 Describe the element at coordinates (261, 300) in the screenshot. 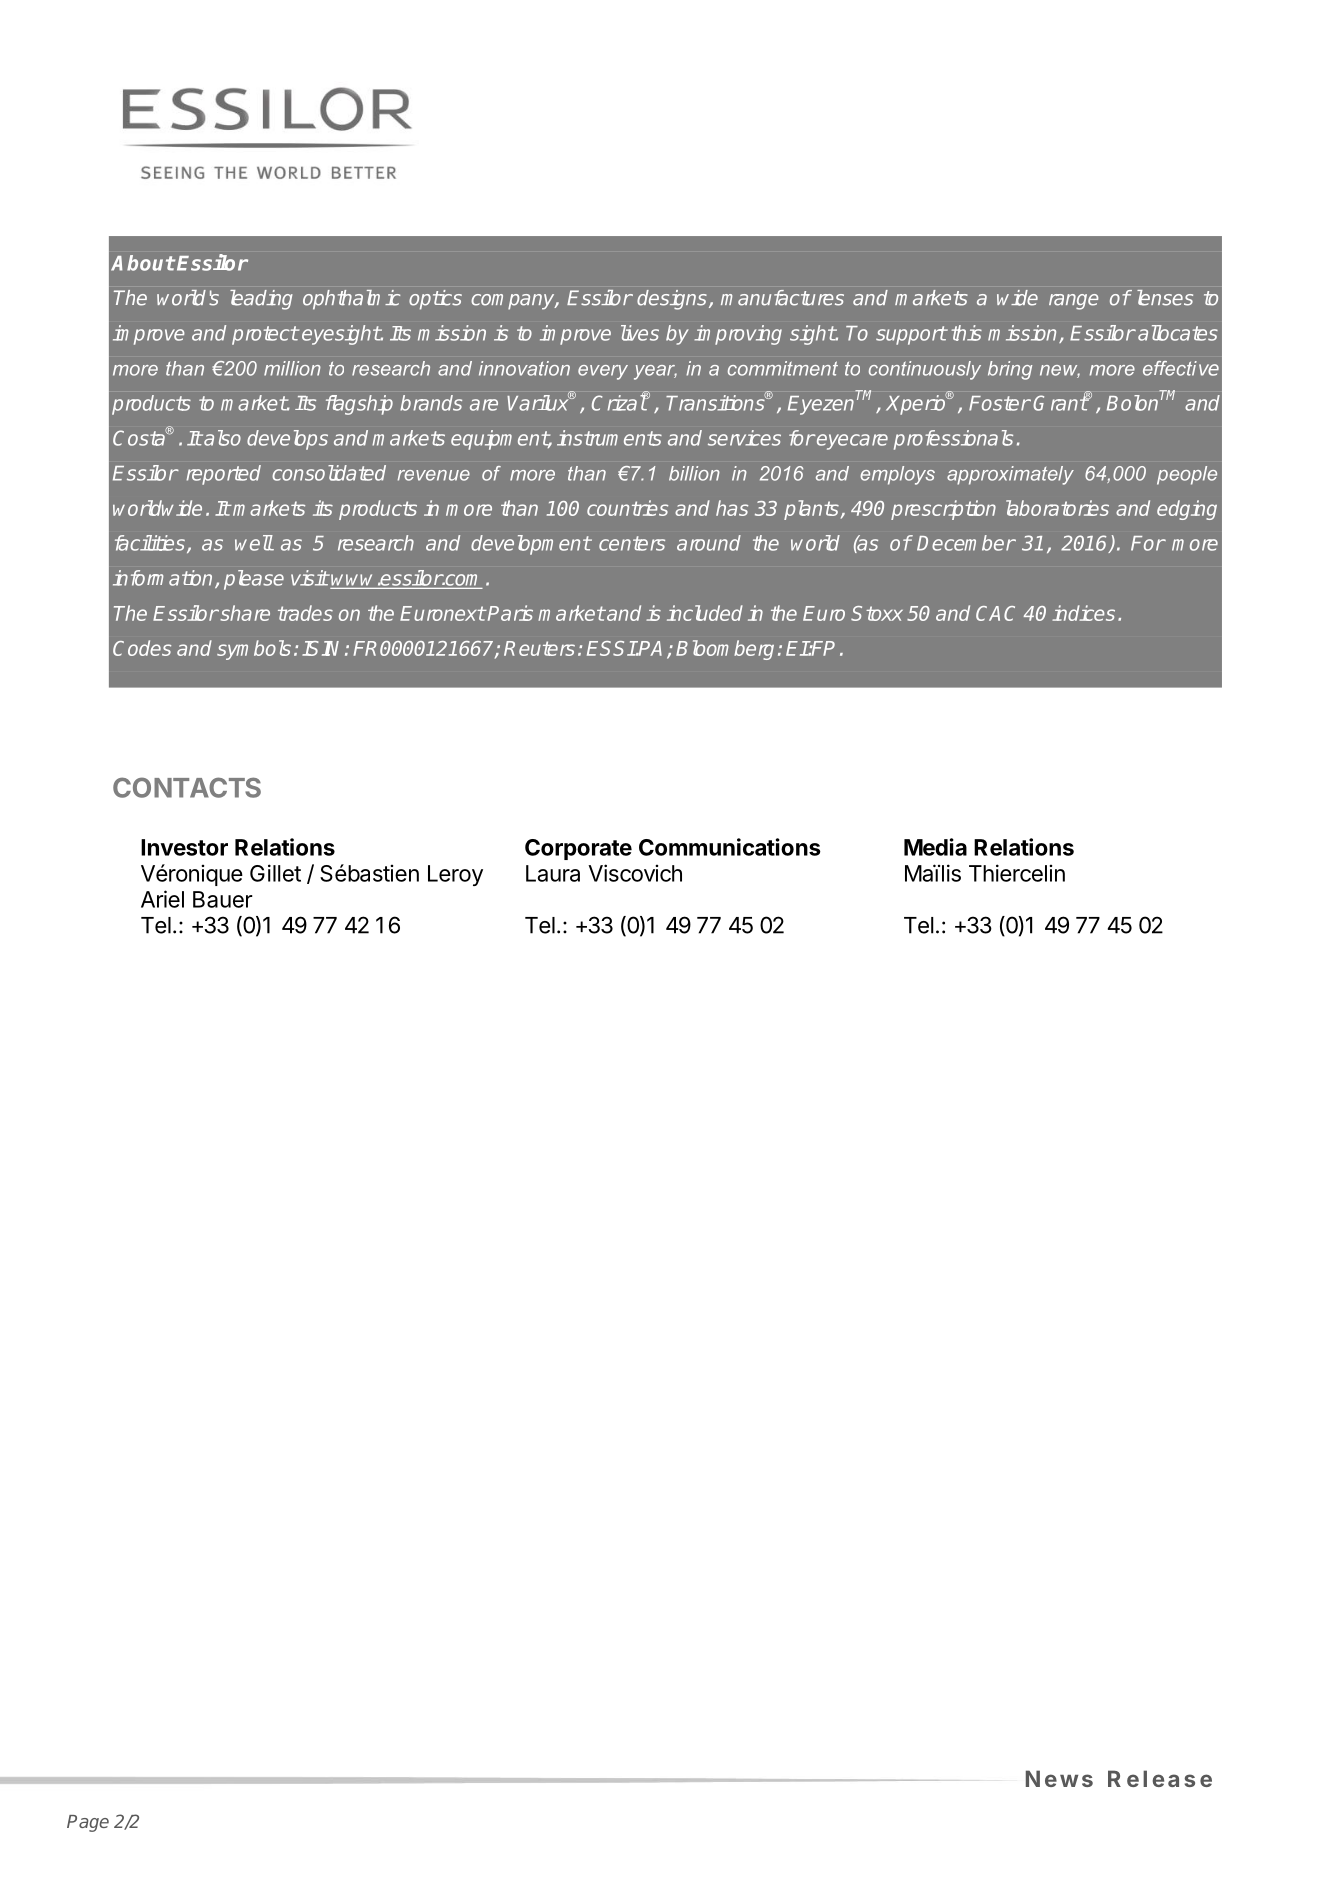

I see `leading` at that location.
